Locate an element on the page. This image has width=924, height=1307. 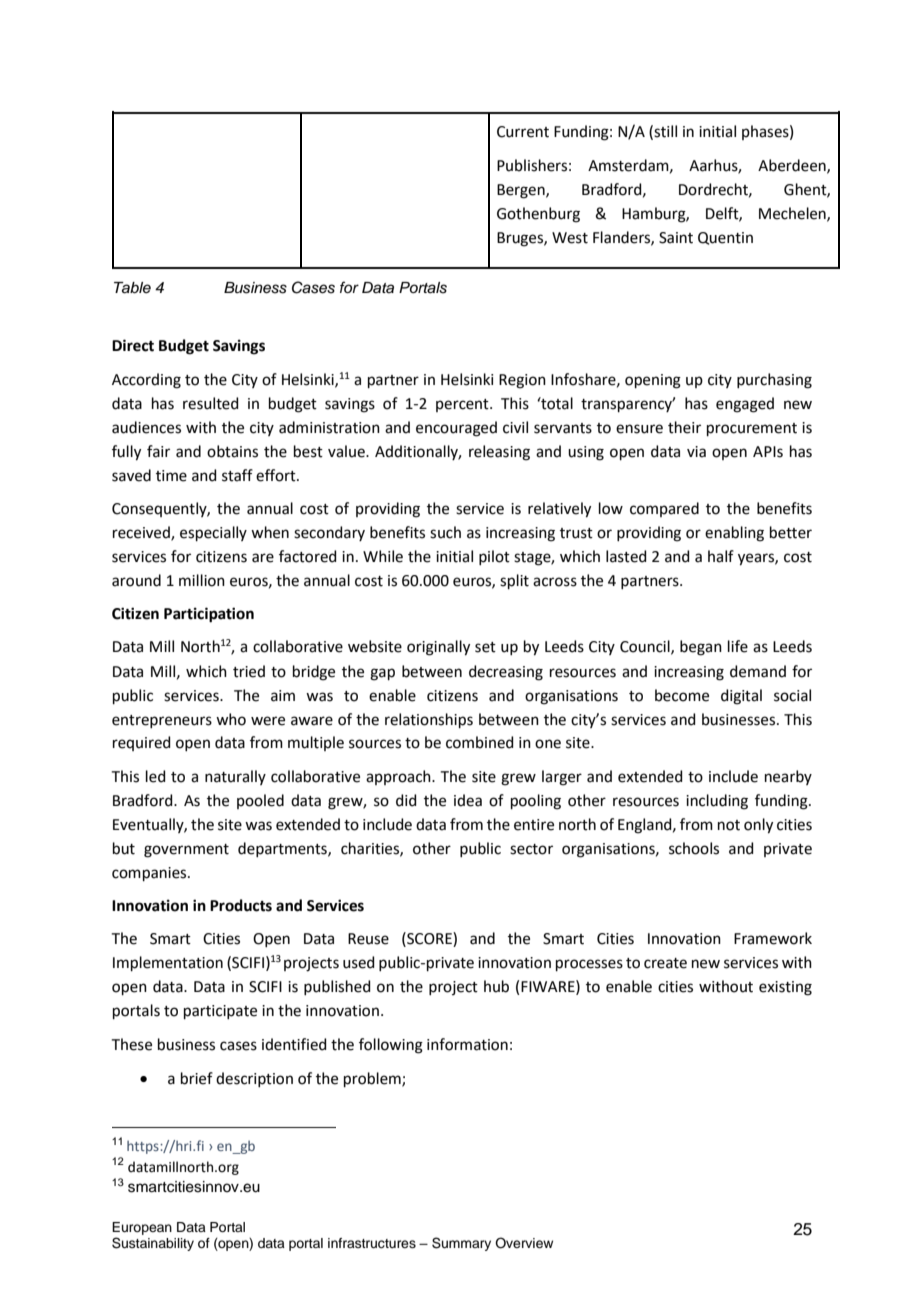
Table is located at coordinates (132, 288).
